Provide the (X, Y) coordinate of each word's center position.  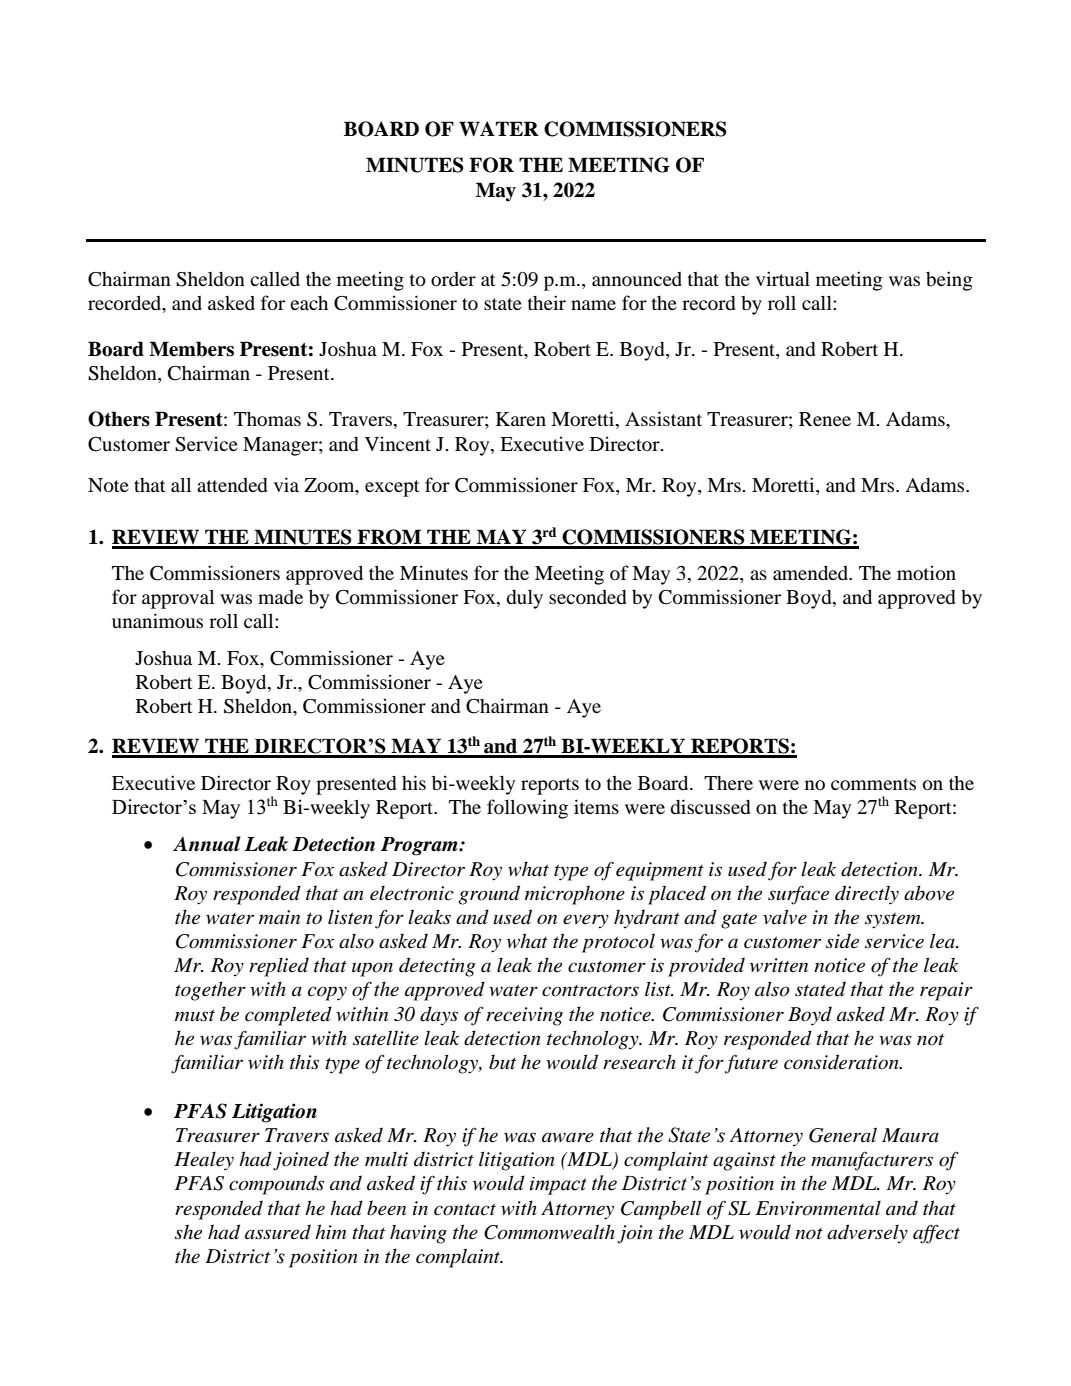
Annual (207, 844)
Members (191, 349)
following (527, 809)
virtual (783, 278)
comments (873, 784)
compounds (276, 1185)
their (547, 302)
